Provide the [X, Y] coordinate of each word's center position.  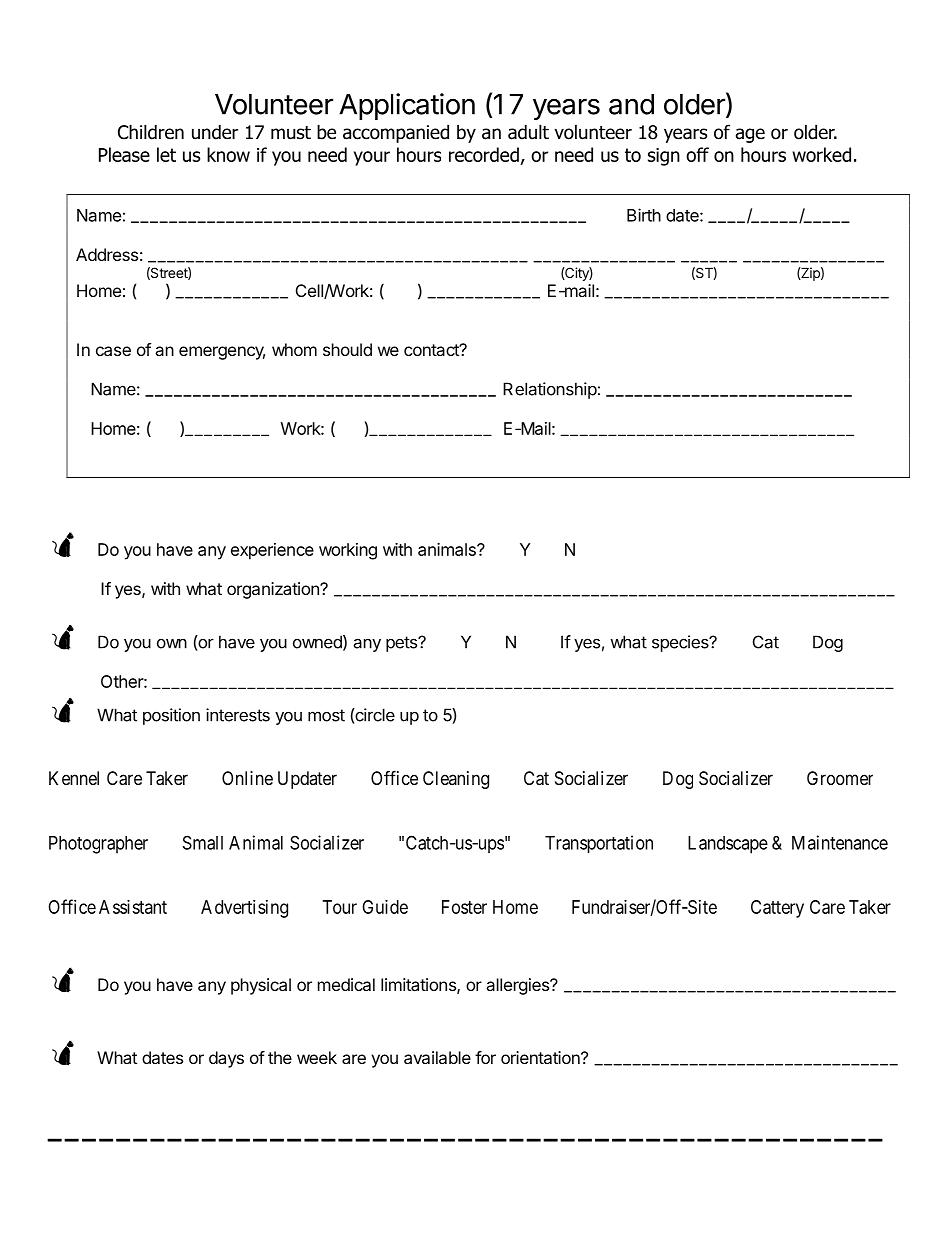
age [750, 135]
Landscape [728, 845]
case [113, 351]
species [681, 643]
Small [203, 842]
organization [274, 590]
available [437, 1057]
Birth [644, 215]
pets [402, 644]
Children [151, 132]
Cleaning [456, 780]
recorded [484, 154]
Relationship [550, 390]
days [226, 1059]
